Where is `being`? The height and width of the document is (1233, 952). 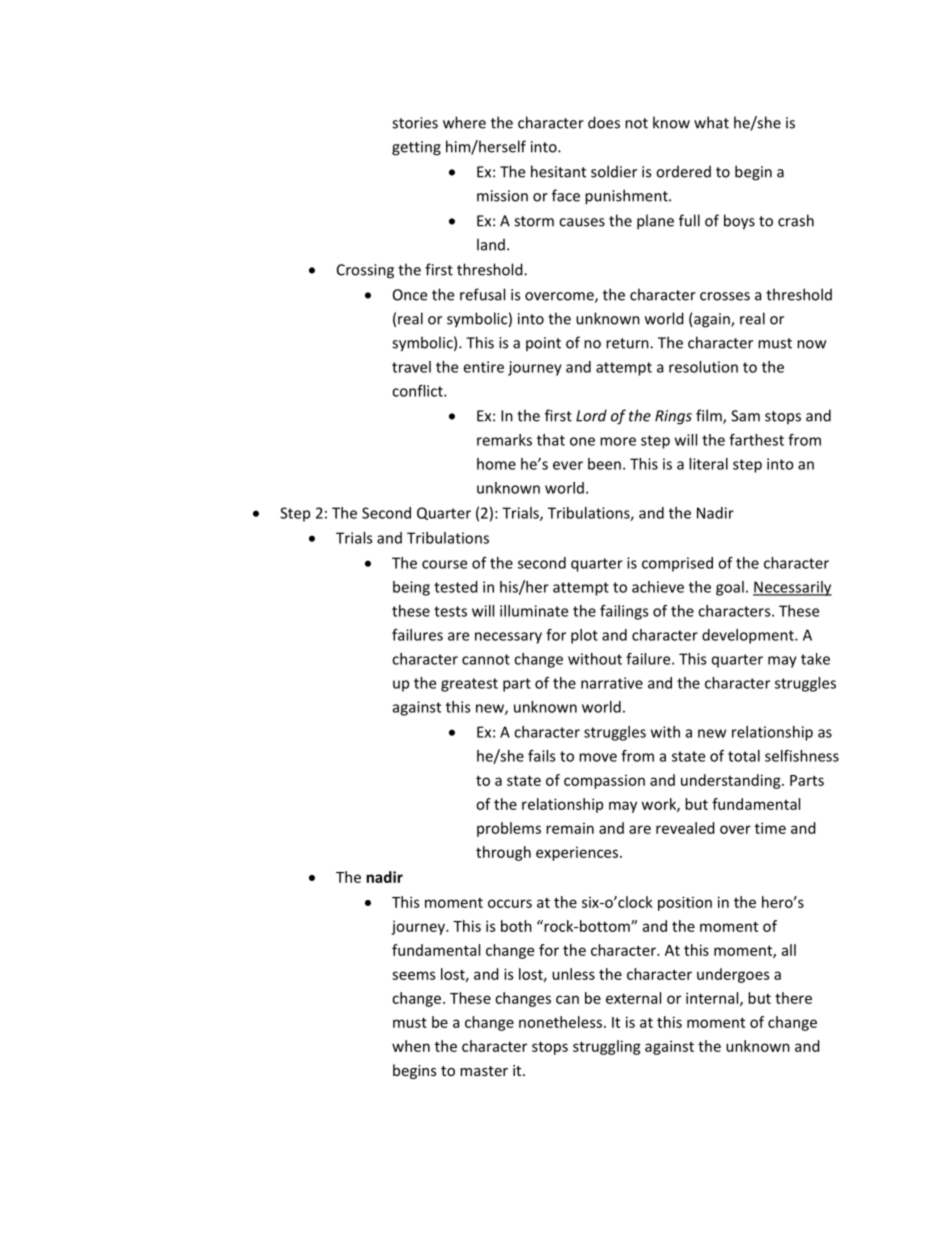
being is located at coordinates (411, 588).
